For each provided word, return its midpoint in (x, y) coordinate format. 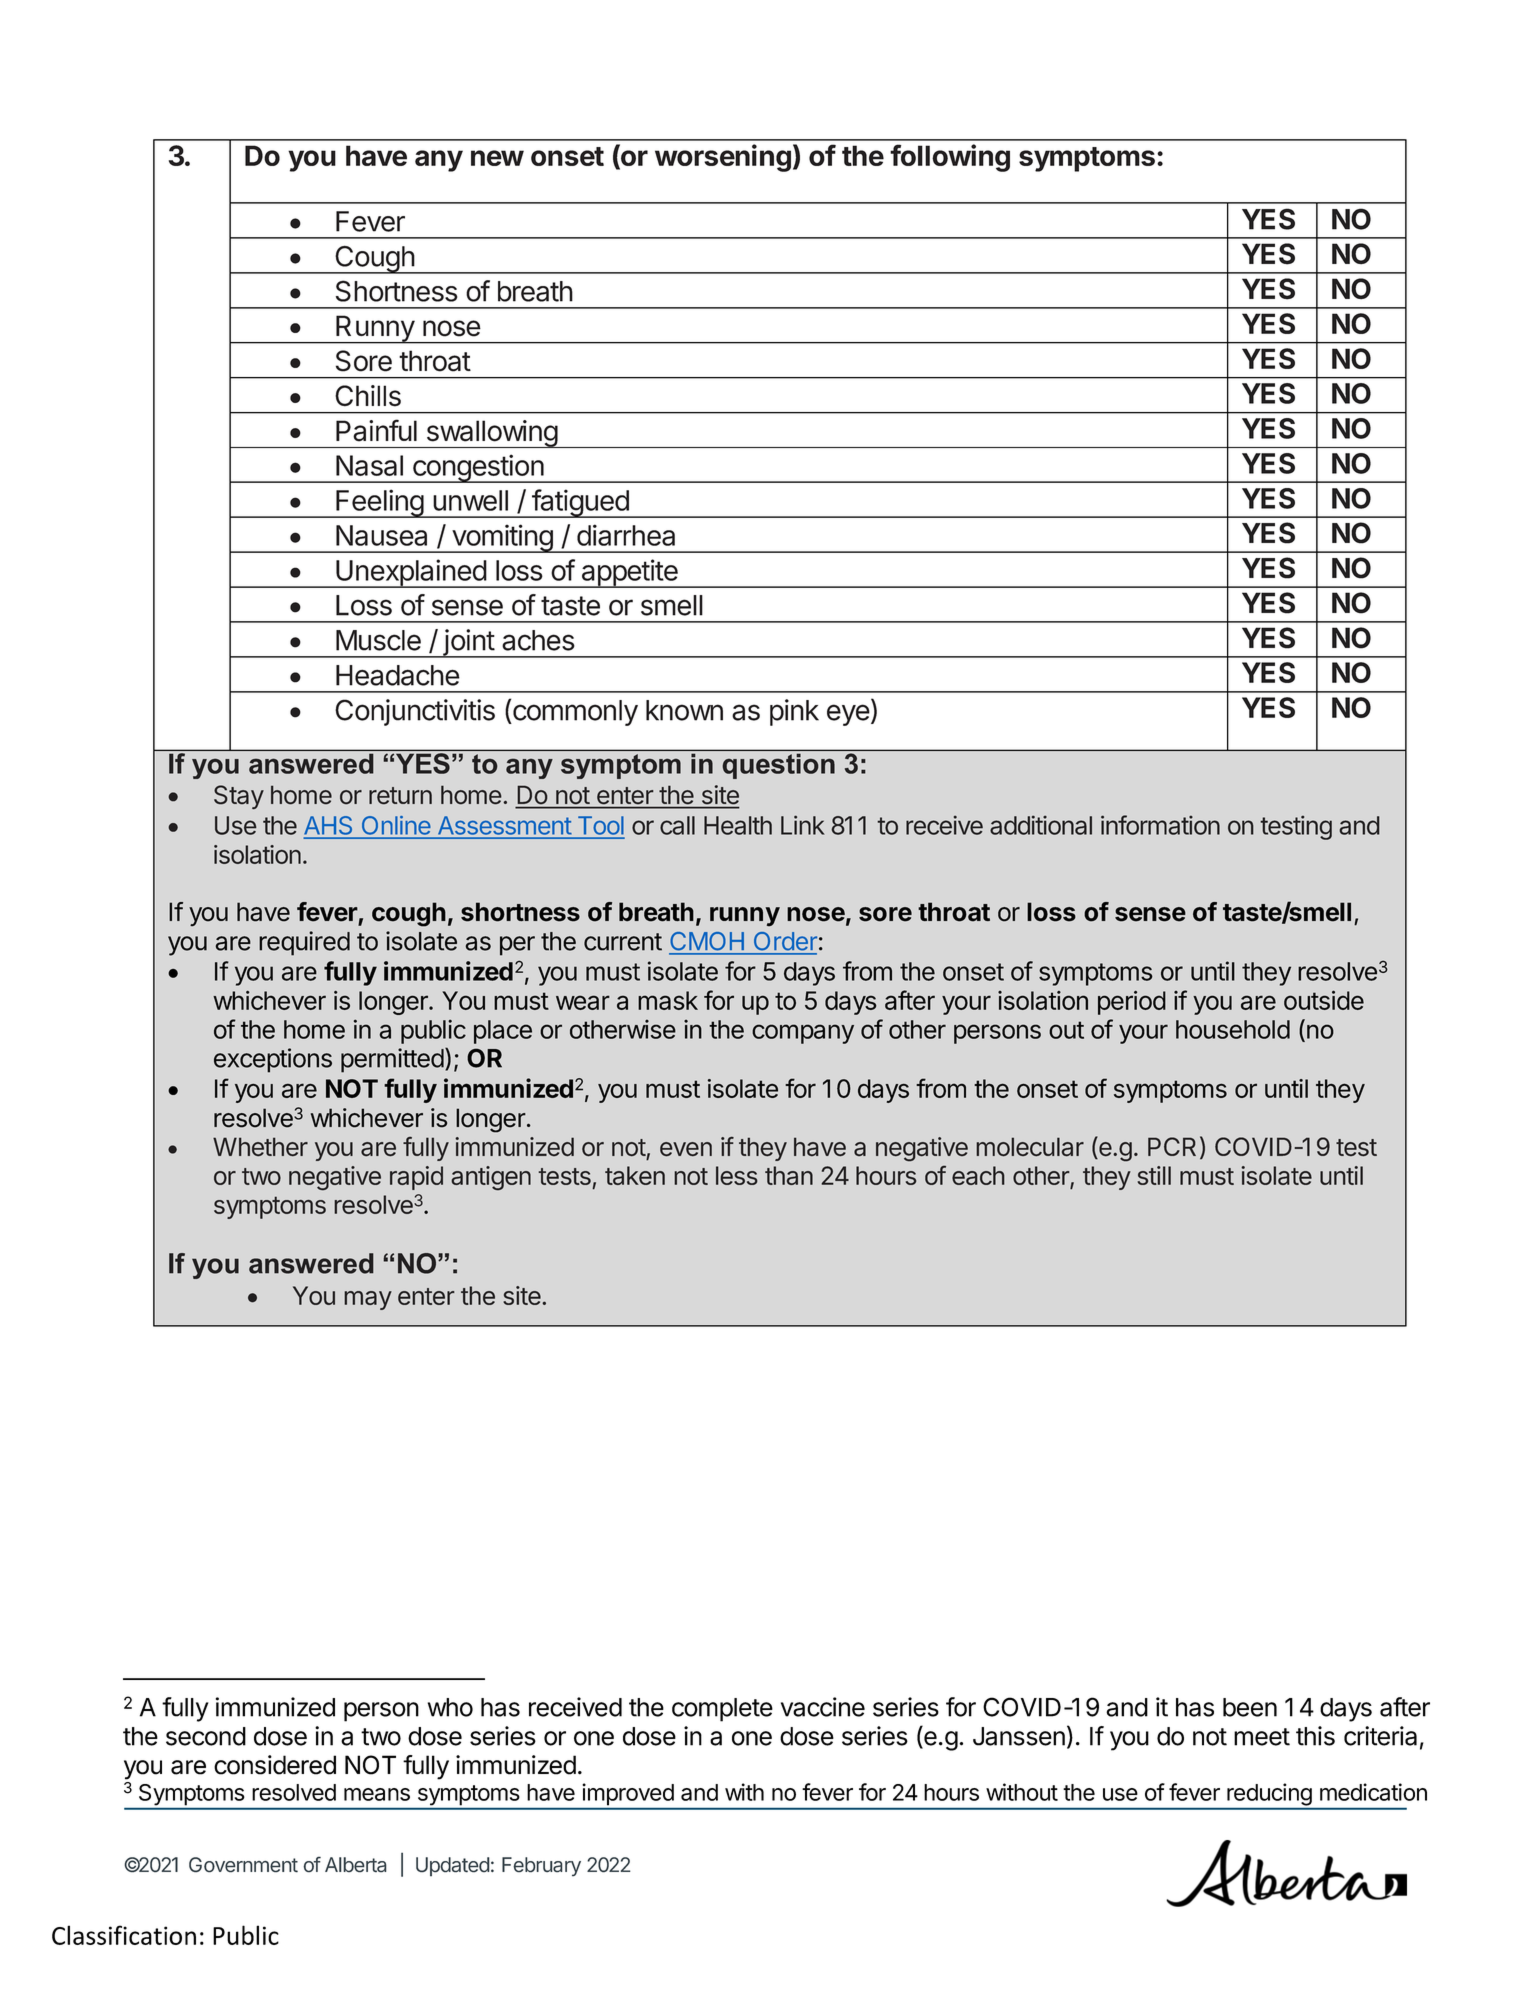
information (1160, 825)
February (541, 1866)
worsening (723, 158)
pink (794, 712)
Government (243, 1865)
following (950, 158)
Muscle (378, 640)
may (368, 1300)
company (803, 1034)
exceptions (273, 1060)
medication (1373, 1792)
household (1233, 1029)
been (1250, 1707)
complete (722, 1710)
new (497, 158)
